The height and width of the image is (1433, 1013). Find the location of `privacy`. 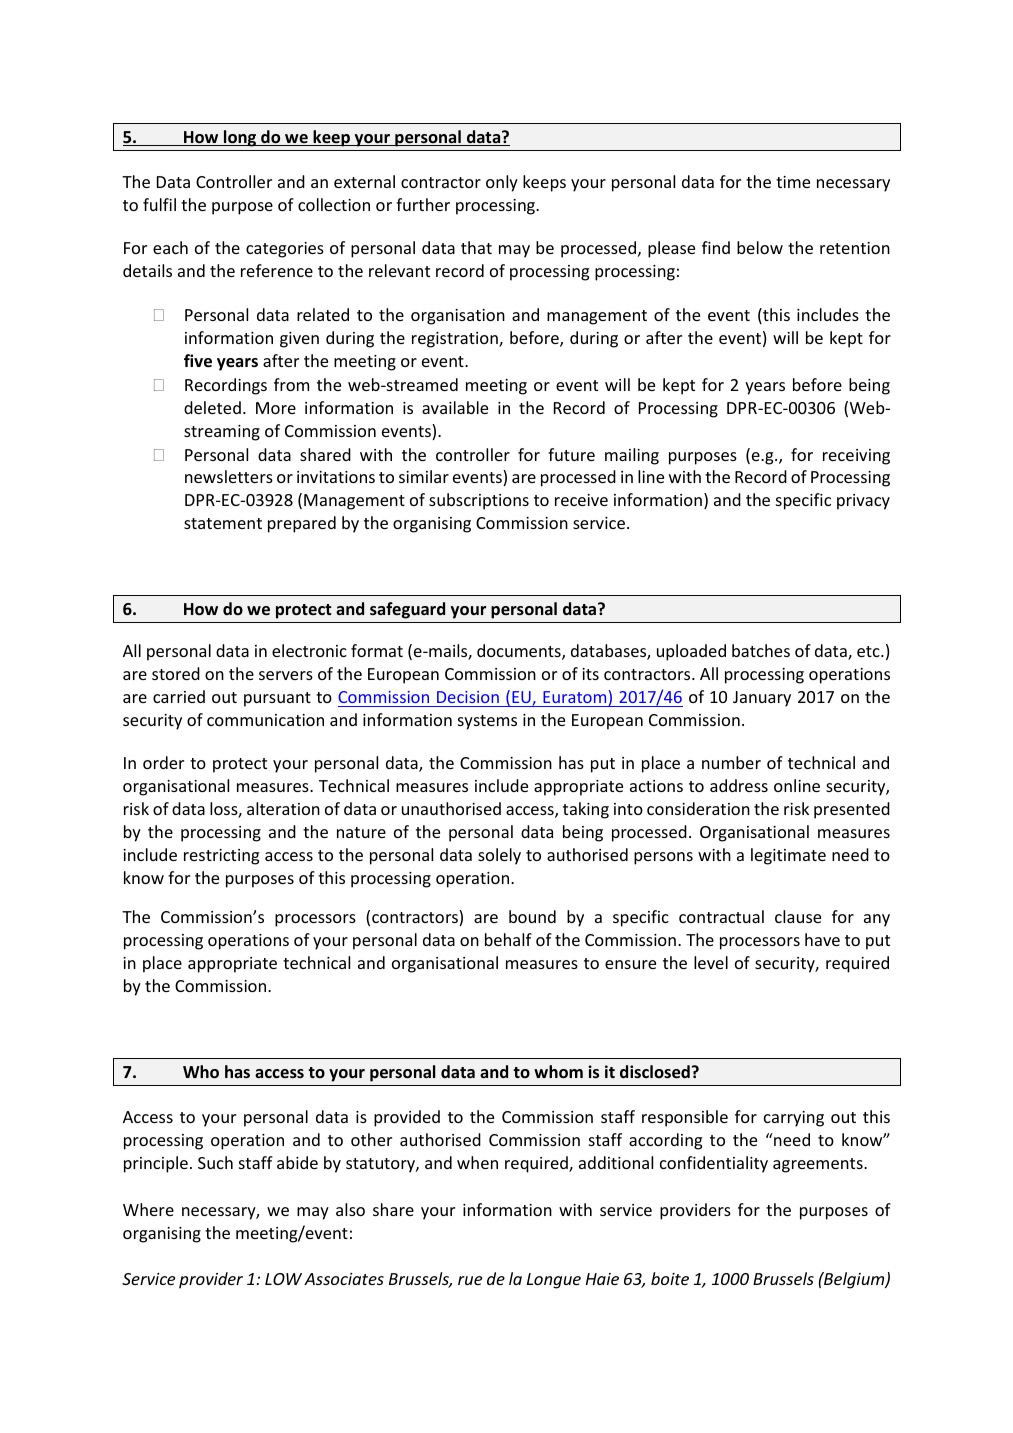

privacy is located at coordinates (863, 502).
